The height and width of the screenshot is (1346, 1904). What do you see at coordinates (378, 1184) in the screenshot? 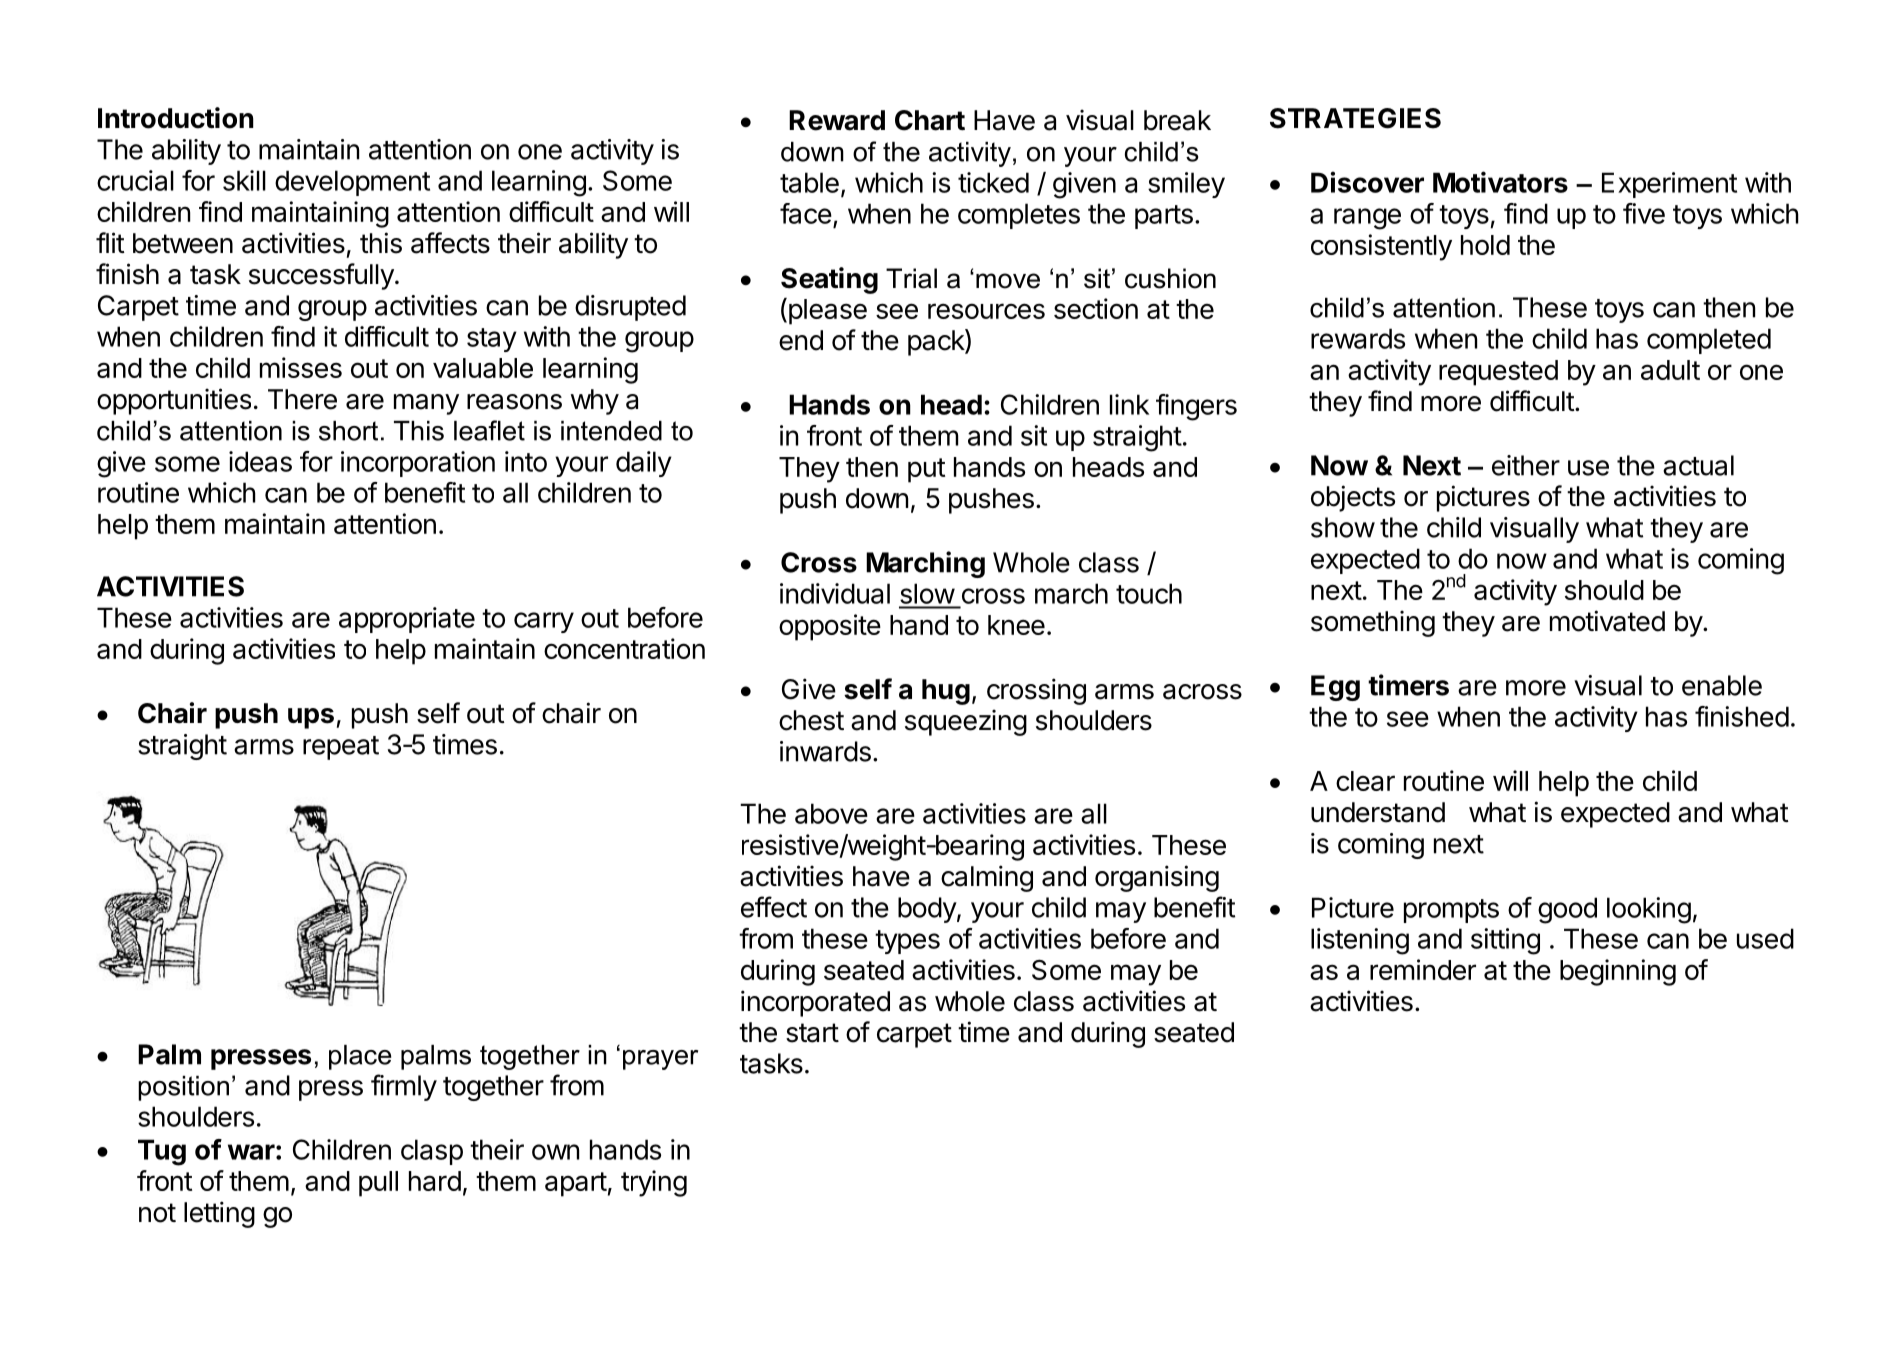
I see `pull` at bounding box center [378, 1184].
